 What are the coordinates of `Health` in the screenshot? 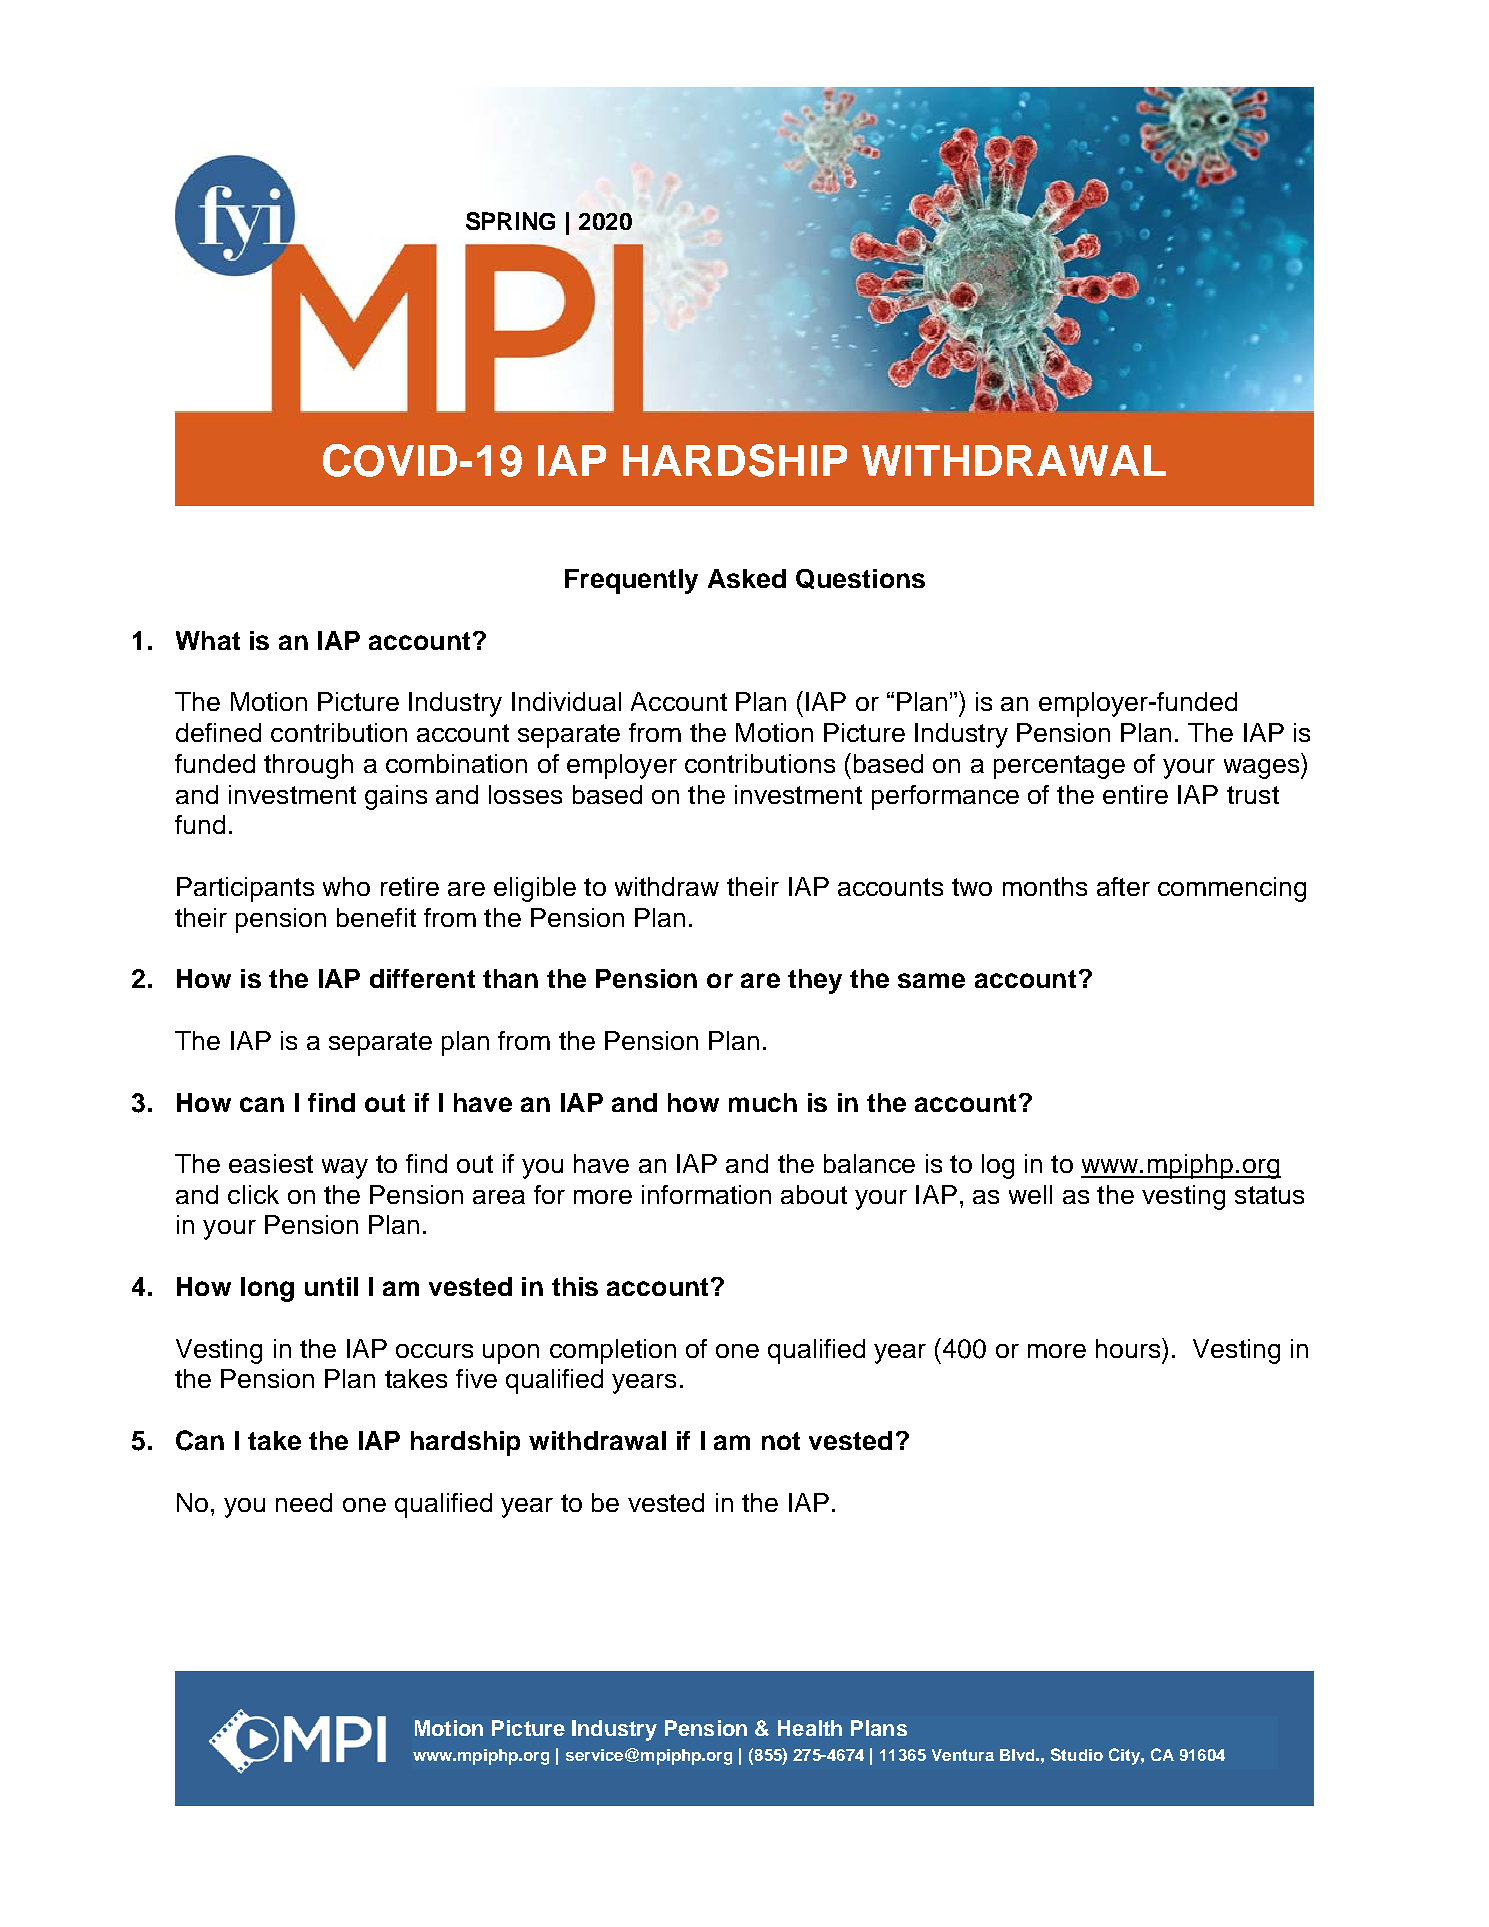 It's located at (810, 1728).
